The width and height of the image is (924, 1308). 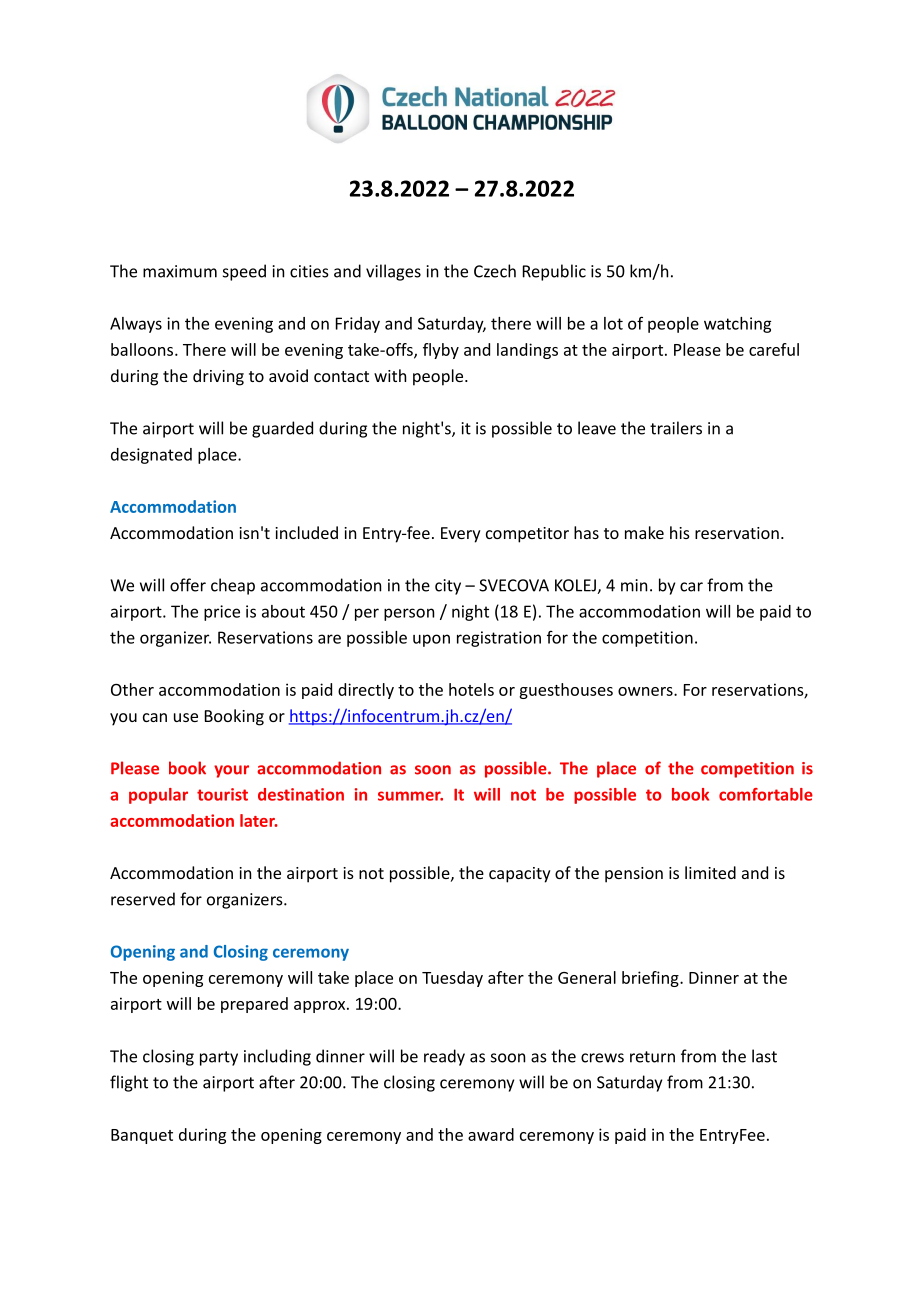 What do you see at coordinates (471, 689) in the image?
I see `hotels` at bounding box center [471, 689].
